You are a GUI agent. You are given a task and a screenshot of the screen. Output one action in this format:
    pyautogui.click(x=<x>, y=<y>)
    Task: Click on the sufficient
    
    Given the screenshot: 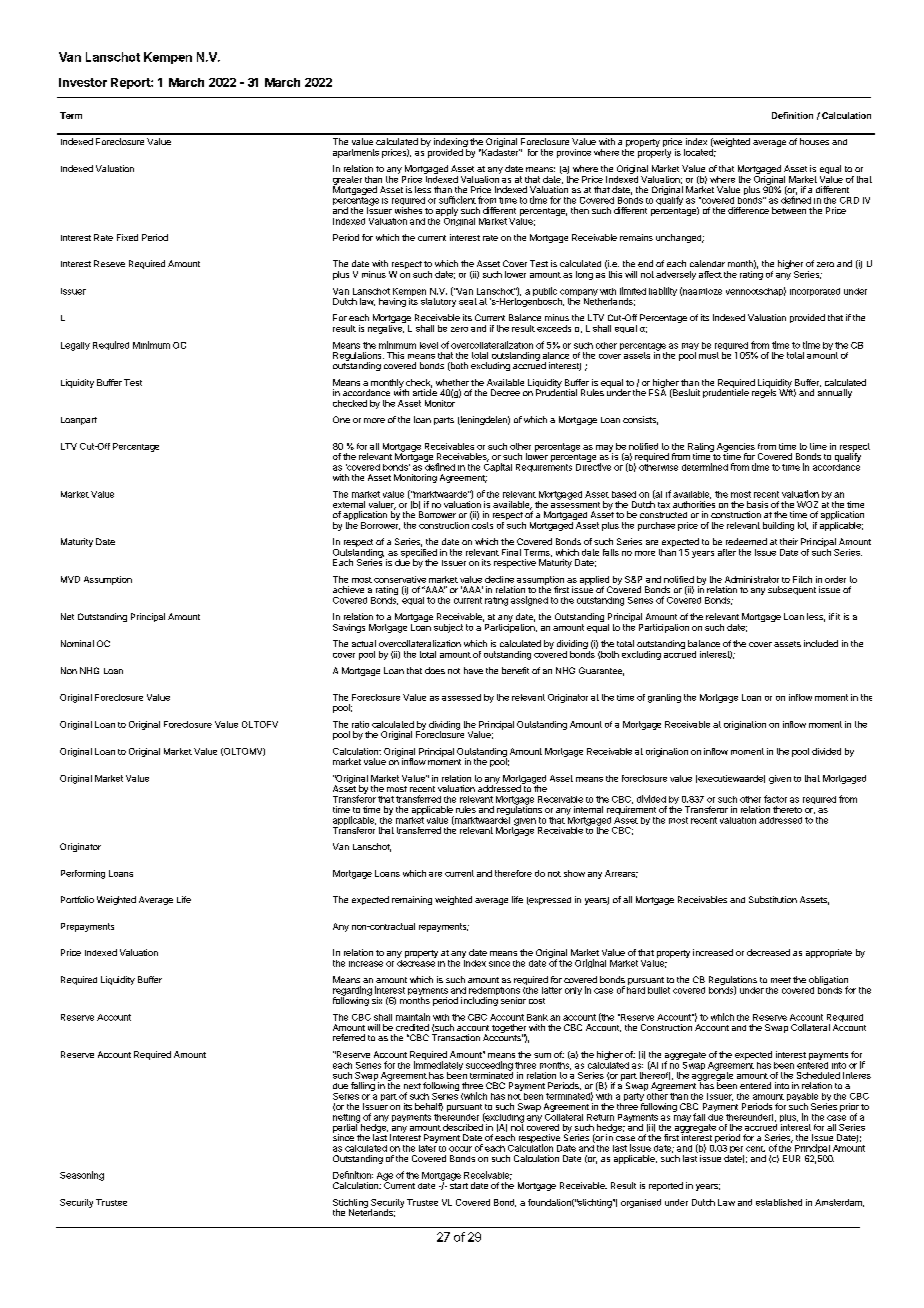 What is the action you would take?
    pyautogui.click(x=457, y=200)
